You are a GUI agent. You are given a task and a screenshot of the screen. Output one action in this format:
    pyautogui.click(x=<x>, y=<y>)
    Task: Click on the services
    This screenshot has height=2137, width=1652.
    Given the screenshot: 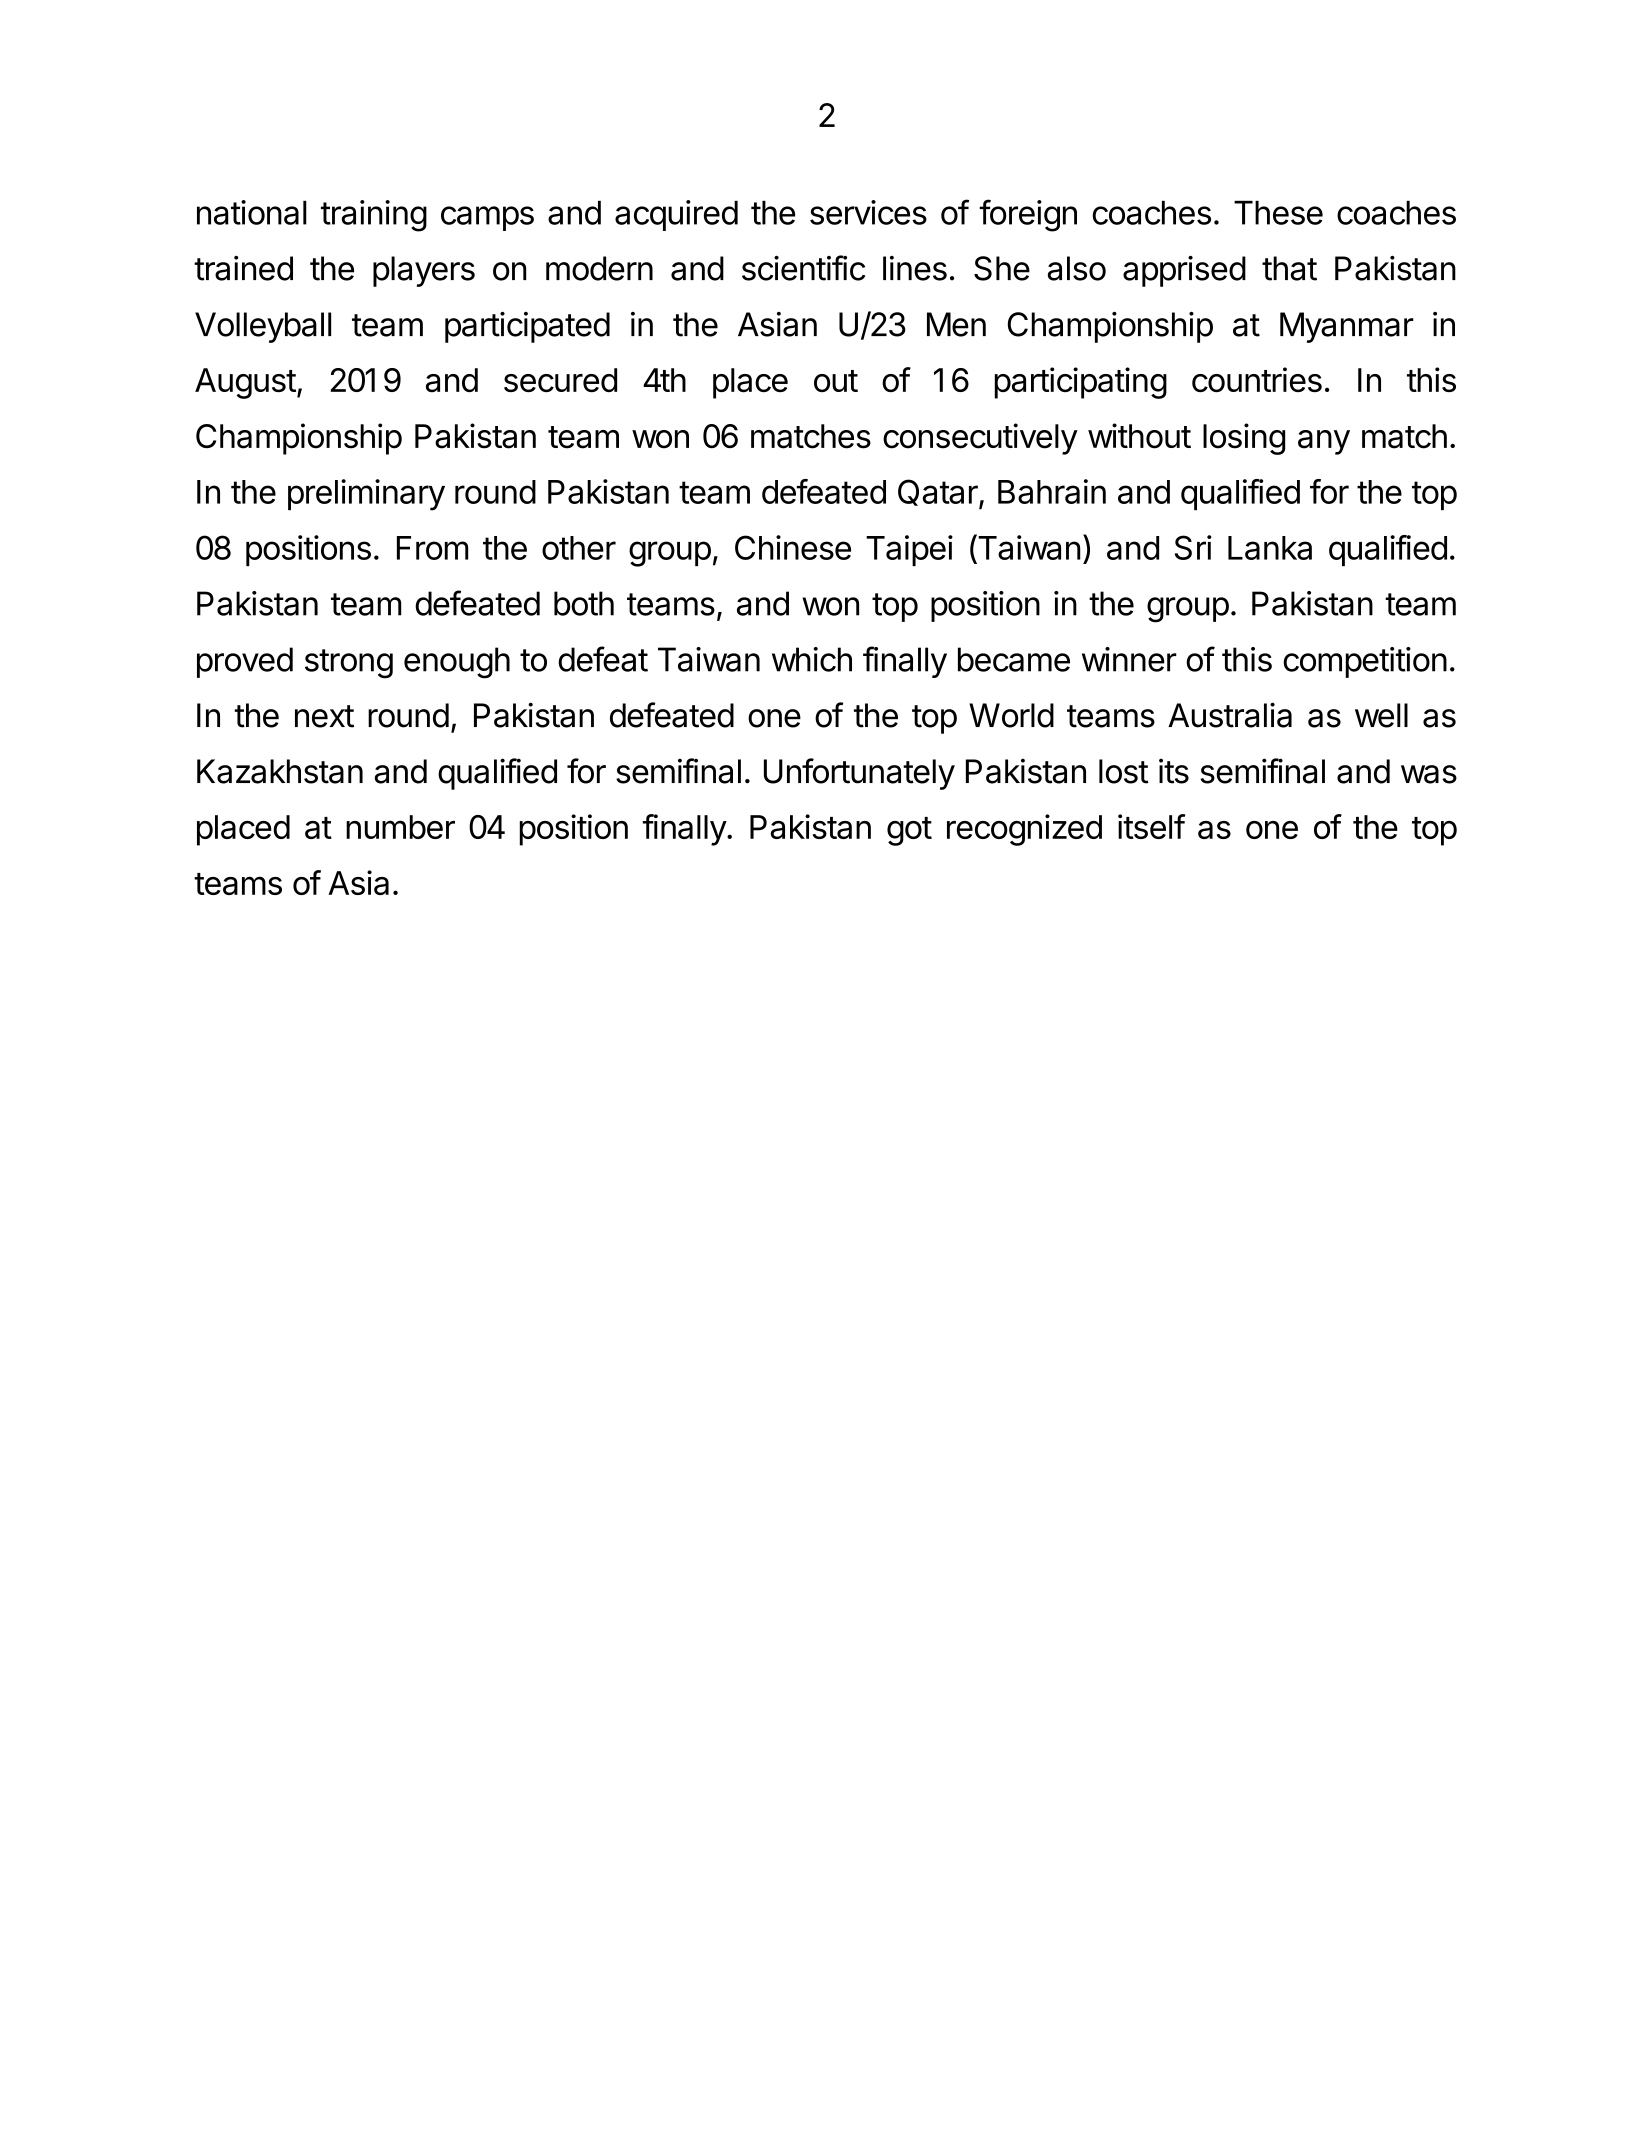 What is the action you would take?
    pyautogui.click(x=868, y=212)
